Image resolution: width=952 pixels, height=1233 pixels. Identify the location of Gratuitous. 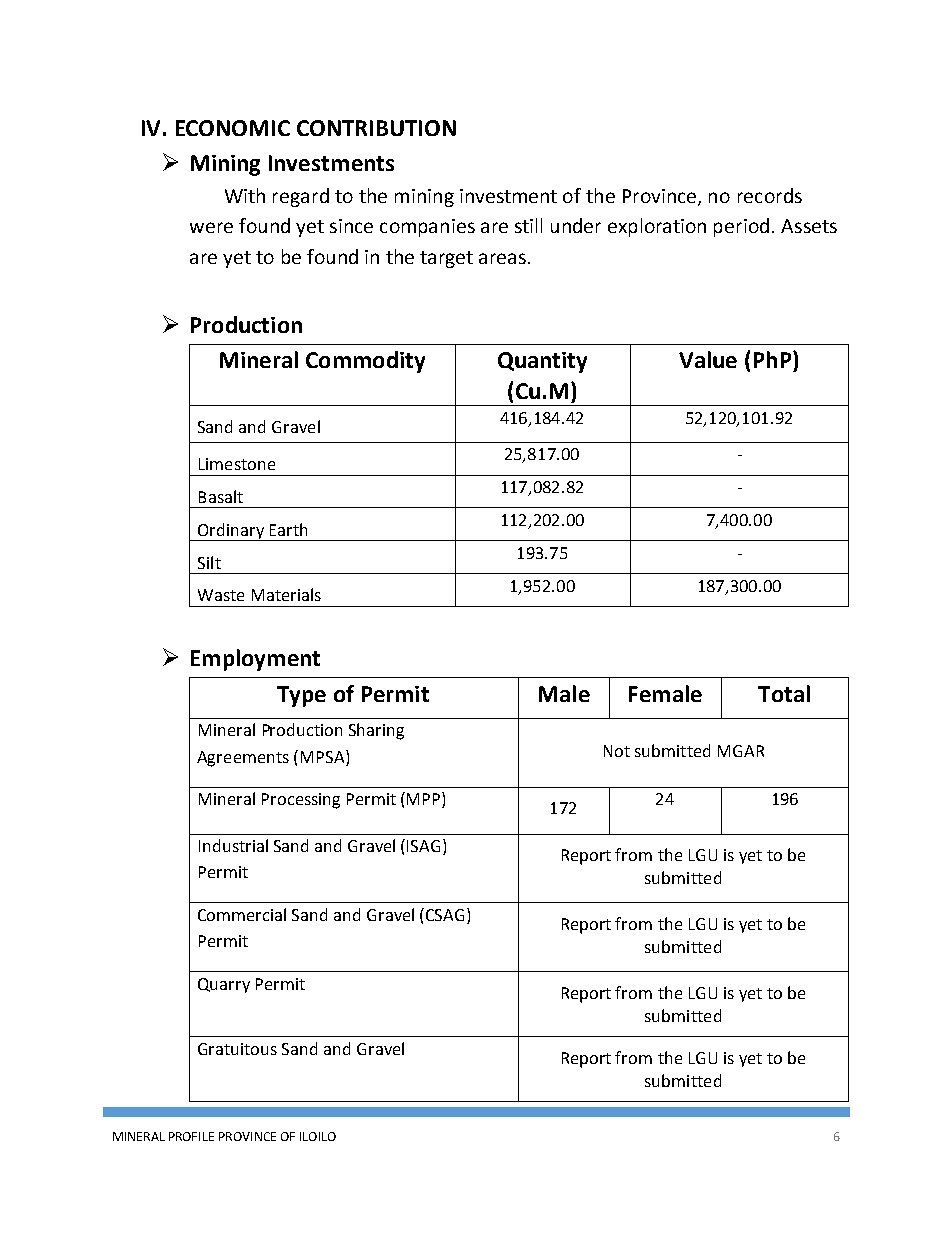
(237, 1049).
